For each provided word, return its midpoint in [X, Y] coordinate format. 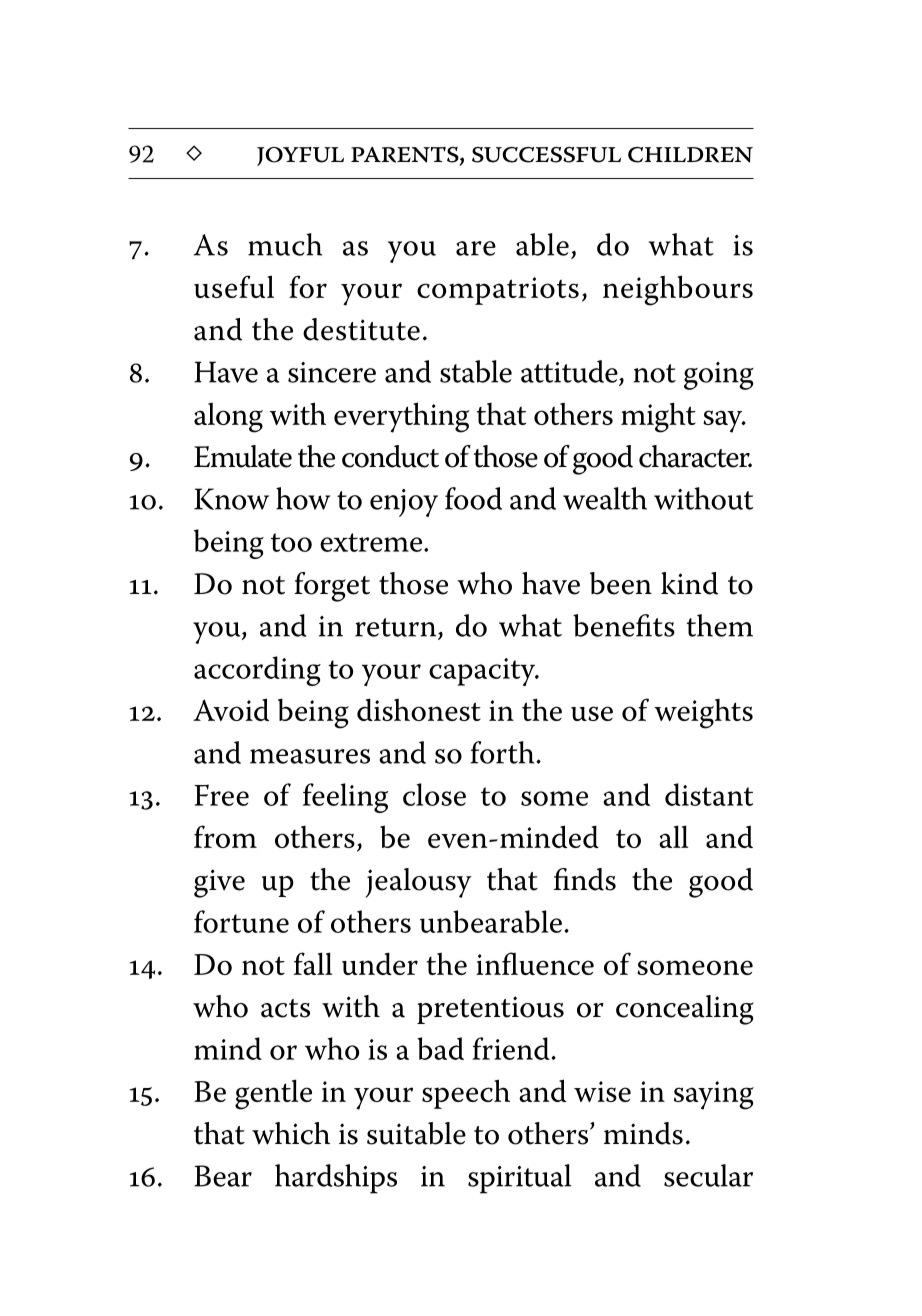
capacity [483, 672]
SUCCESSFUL [546, 155]
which [291, 1133]
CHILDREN [690, 155]
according [257, 671]
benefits [624, 625]
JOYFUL [300, 156]
